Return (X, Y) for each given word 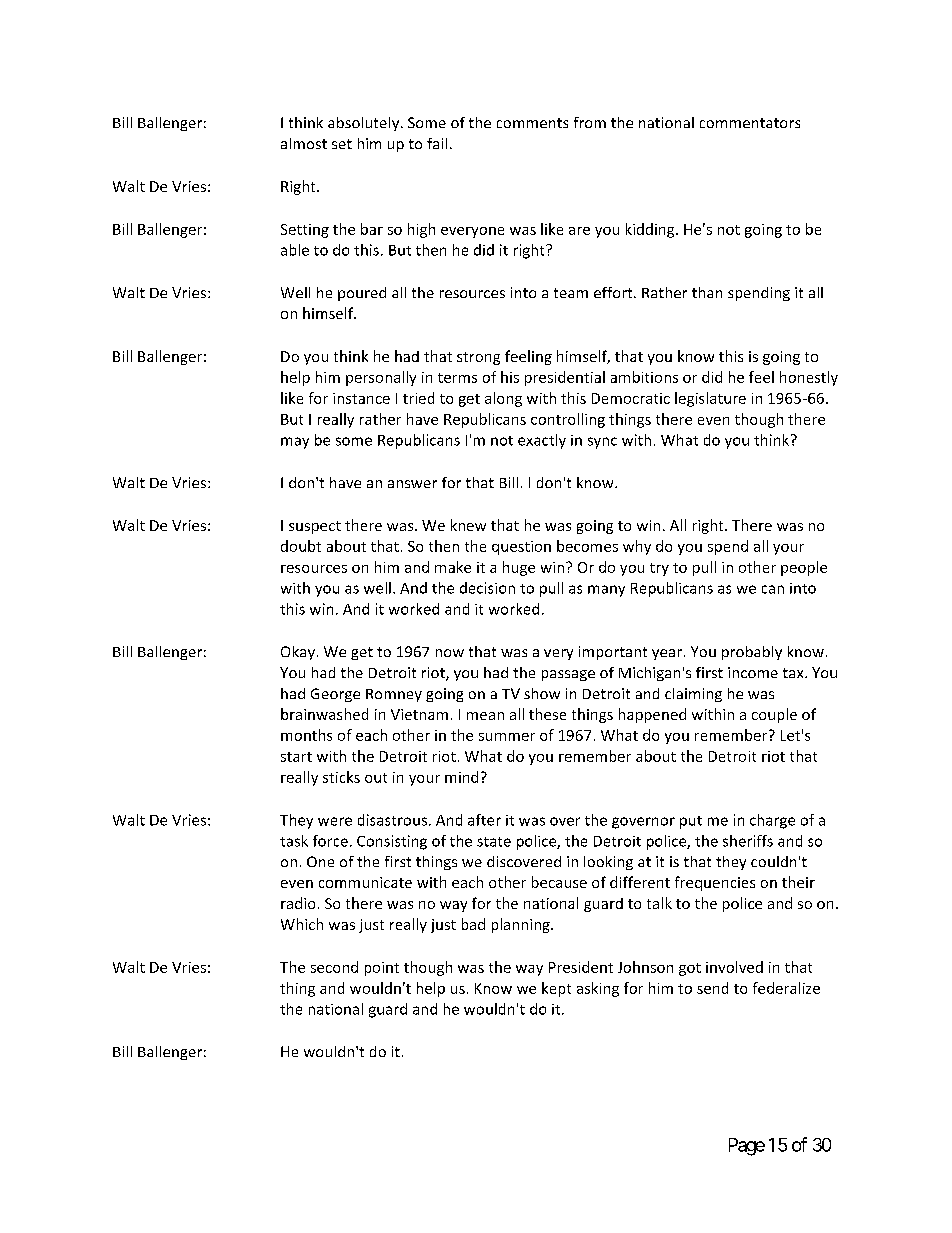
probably (752, 653)
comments (532, 123)
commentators (750, 123)
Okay (298, 653)
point (382, 969)
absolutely (365, 124)
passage (568, 675)
